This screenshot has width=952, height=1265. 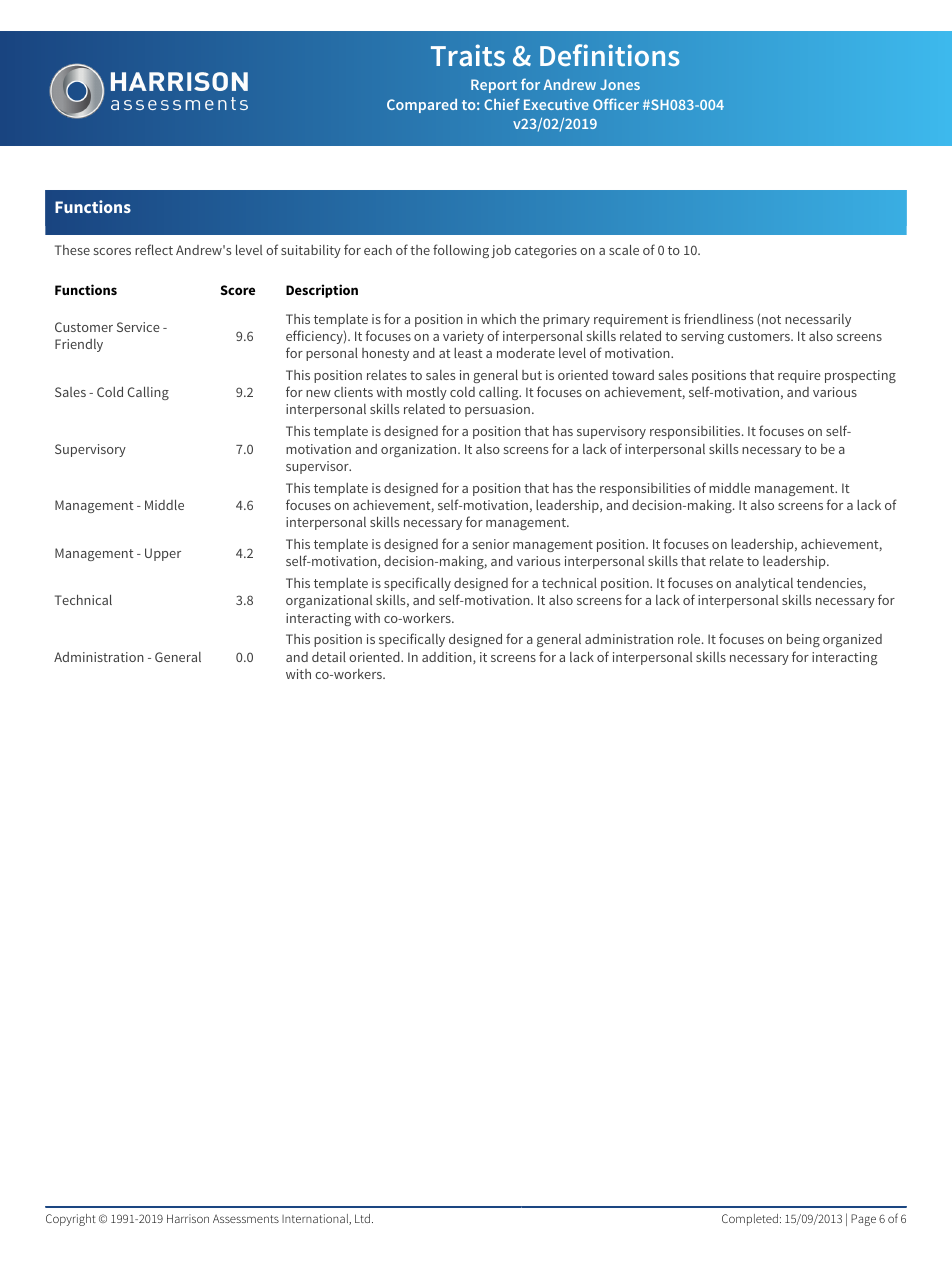 I want to click on Harrison, so click(x=188, y=1218).
